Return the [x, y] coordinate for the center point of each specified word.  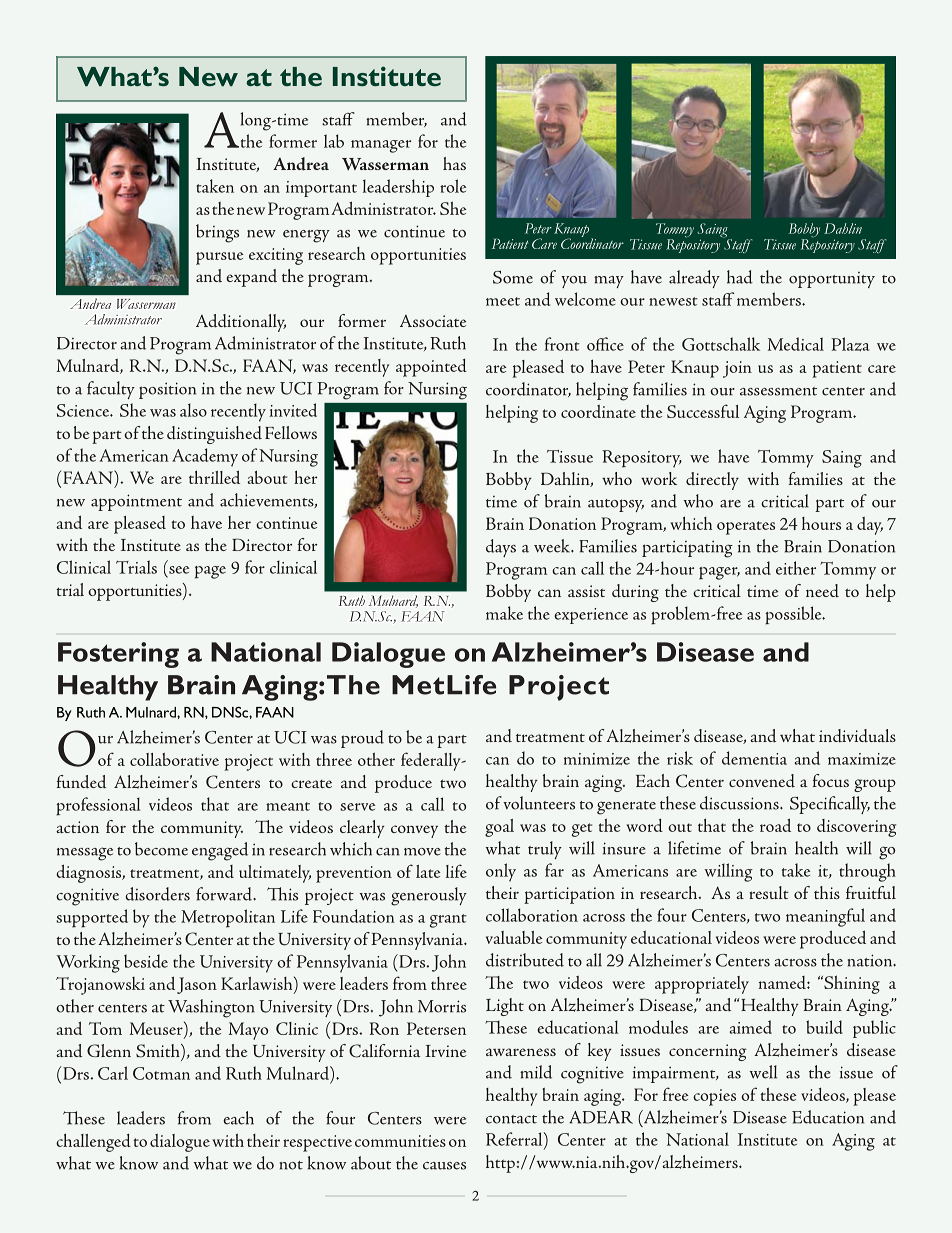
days [501, 548]
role [453, 186]
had [740, 277]
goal [499, 828]
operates [746, 528]
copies [714, 1097]
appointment [136, 502]
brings [217, 233]
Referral [515, 1139]
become [161, 849]
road [775, 825]
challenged [93, 1142]
